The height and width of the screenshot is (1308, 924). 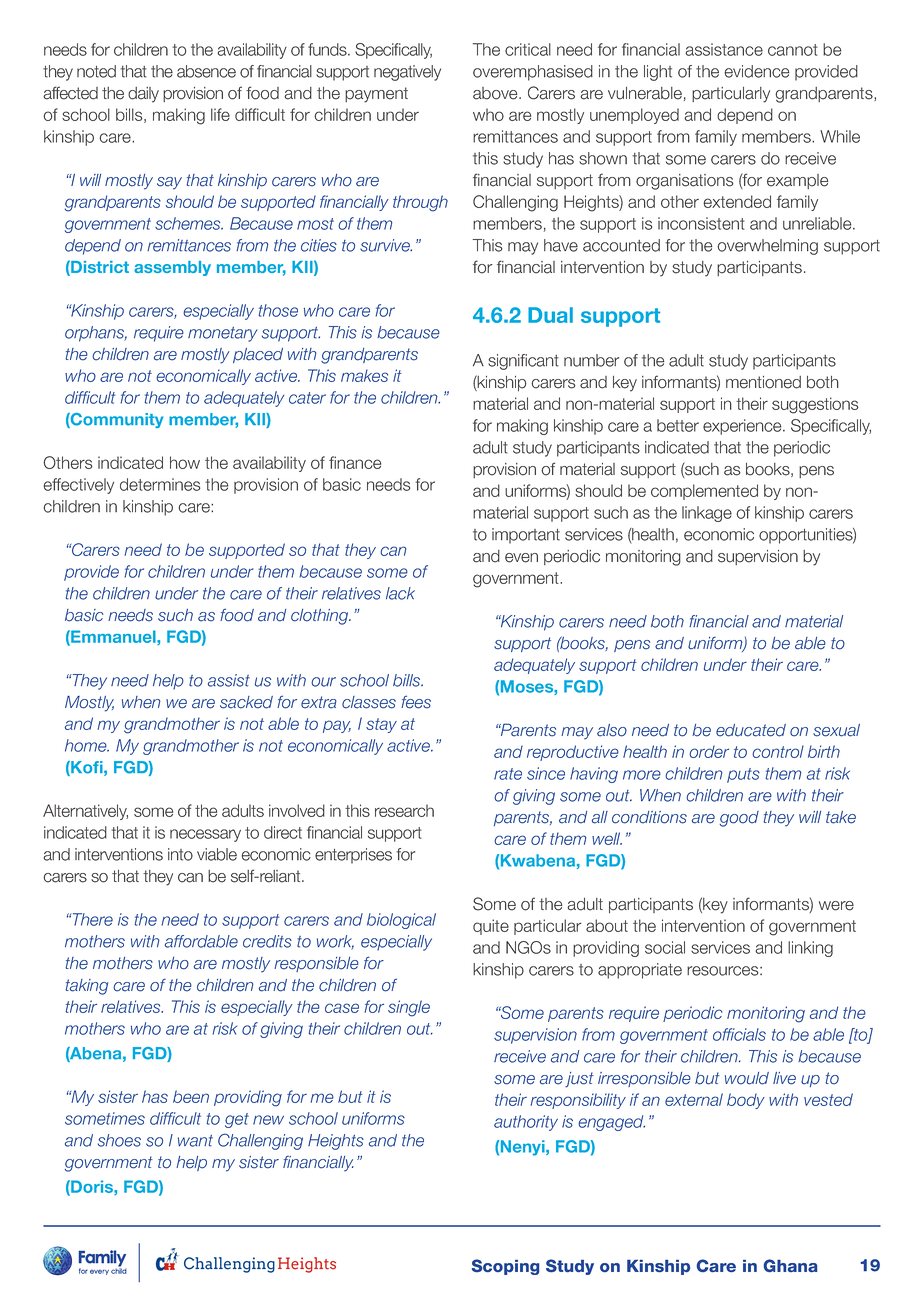 What do you see at coordinates (195, 1141) in the screenshot?
I see `want` at bounding box center [195, 1141].
